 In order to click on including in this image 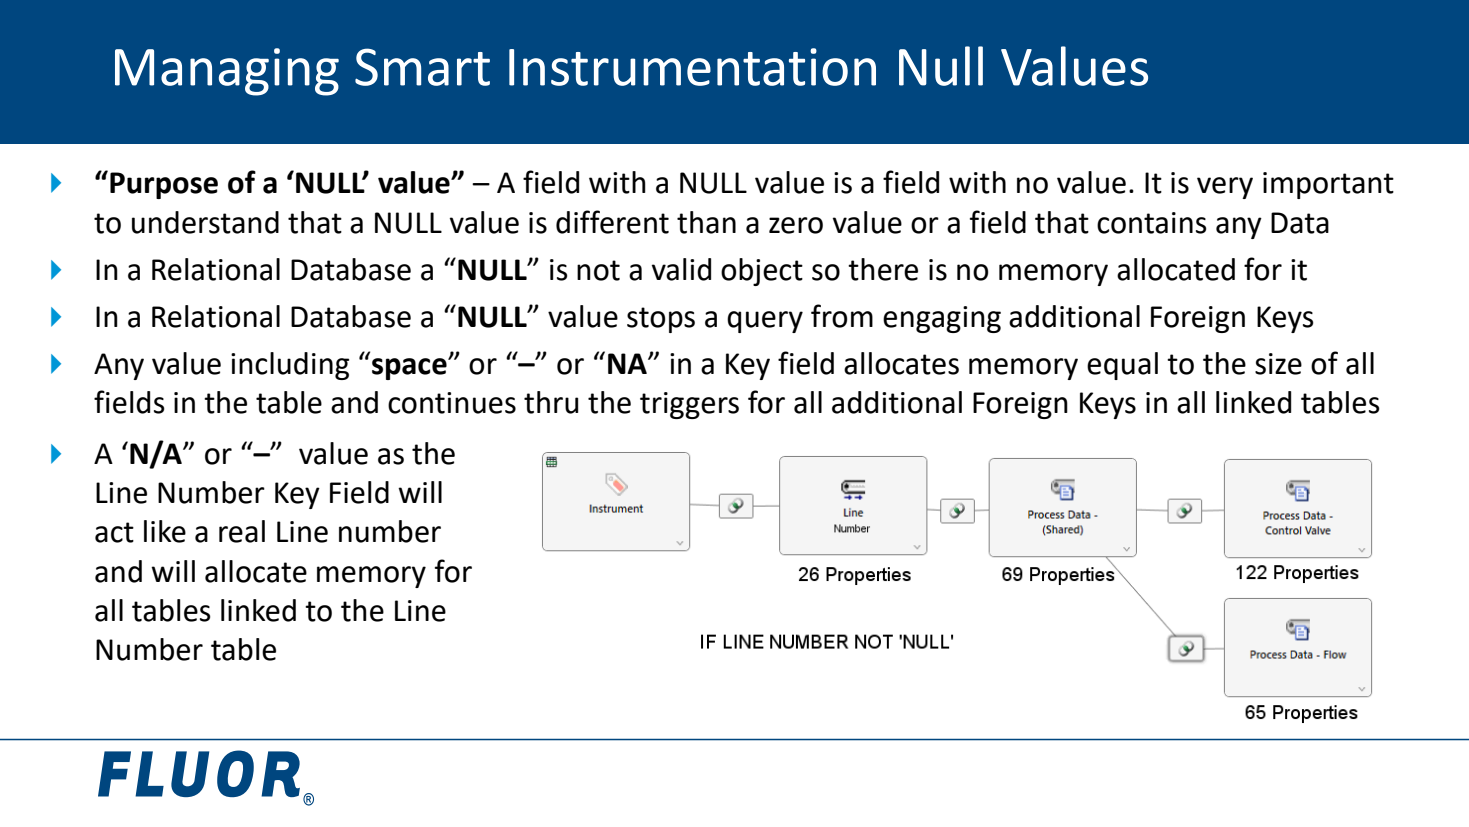, I will do `click(290, 366)`.
